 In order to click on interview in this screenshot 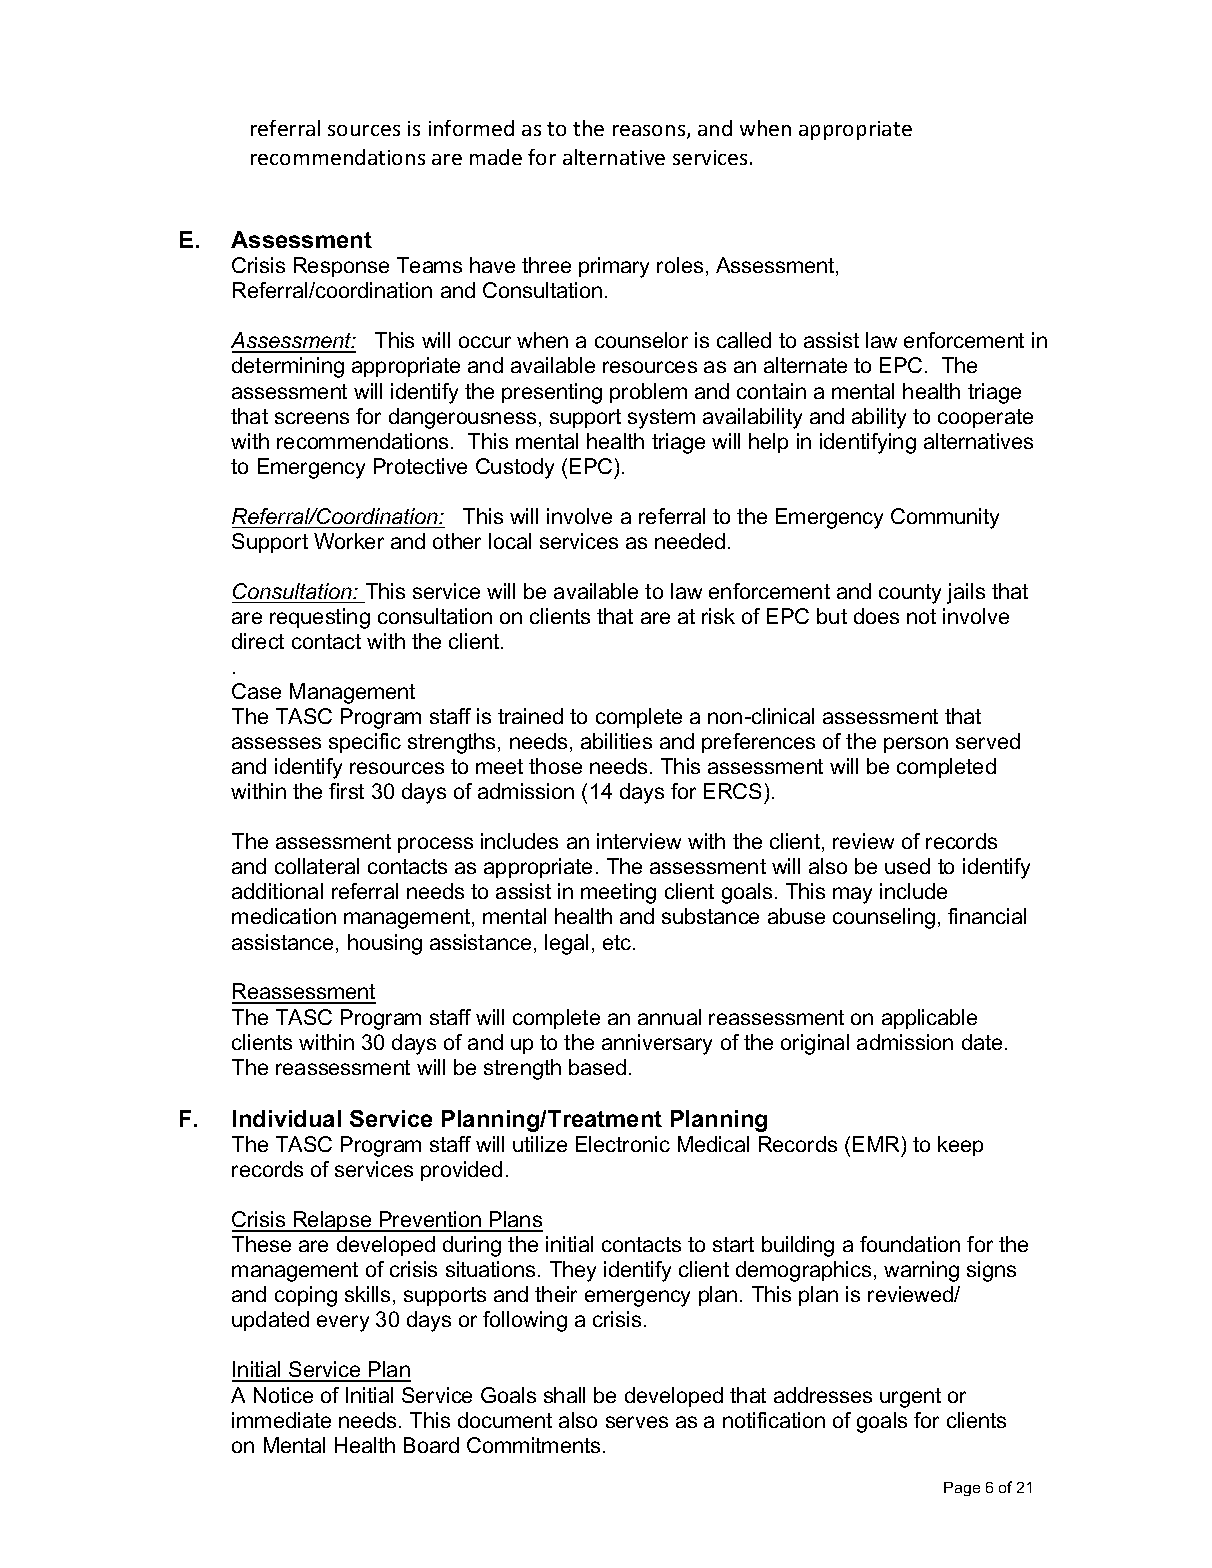, I will do `click(639, 841)`.
